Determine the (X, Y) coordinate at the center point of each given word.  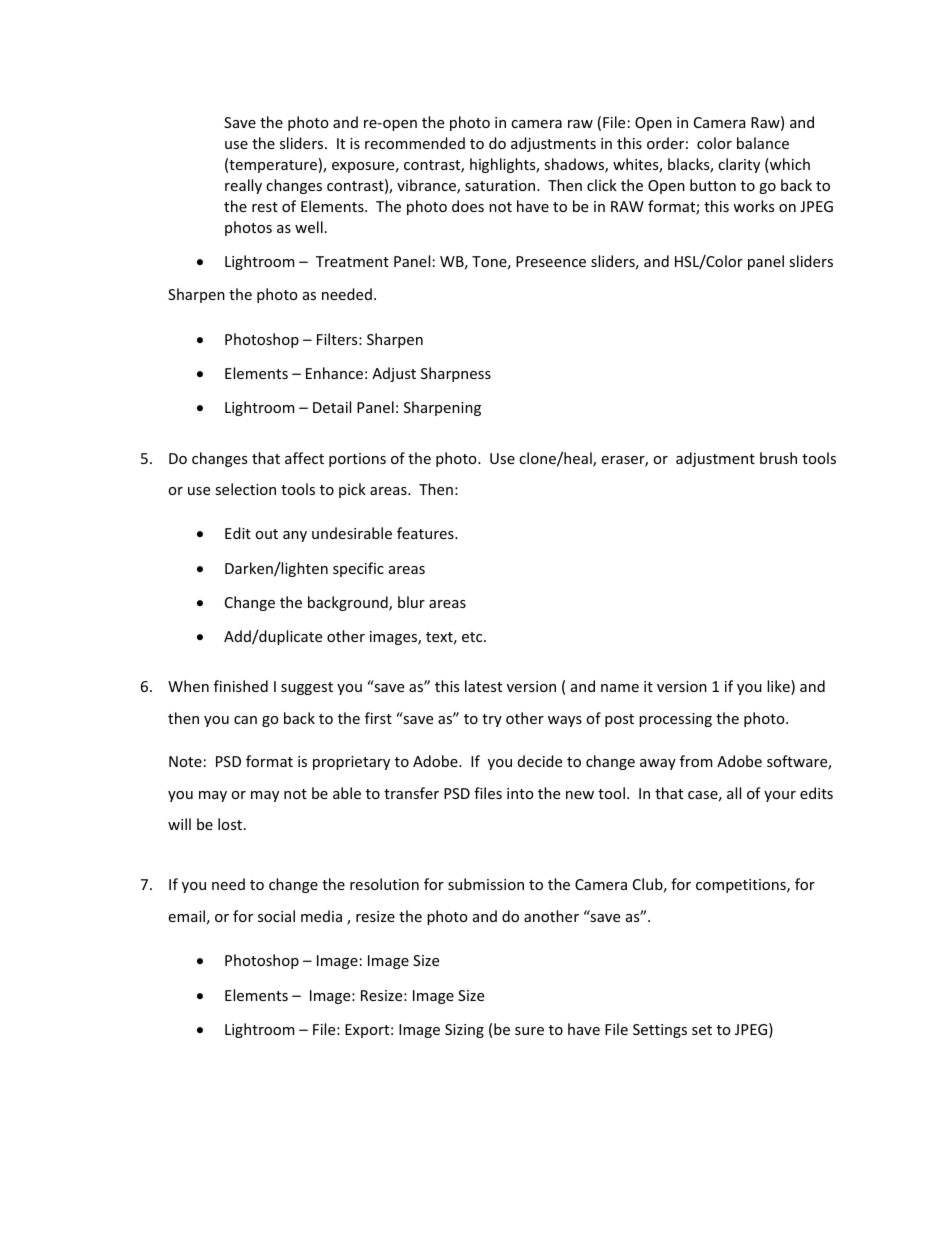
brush (778, 458)
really (243, 186)
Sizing (464, 1031)
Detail (332, 407)
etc (473, 637)
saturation (500, 185)
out (266, 534)
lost (231, 824)
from (696, 761)
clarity (739, 165)
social (276, 916)
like (779, 687)
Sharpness (456, 374)
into (520, 793)
